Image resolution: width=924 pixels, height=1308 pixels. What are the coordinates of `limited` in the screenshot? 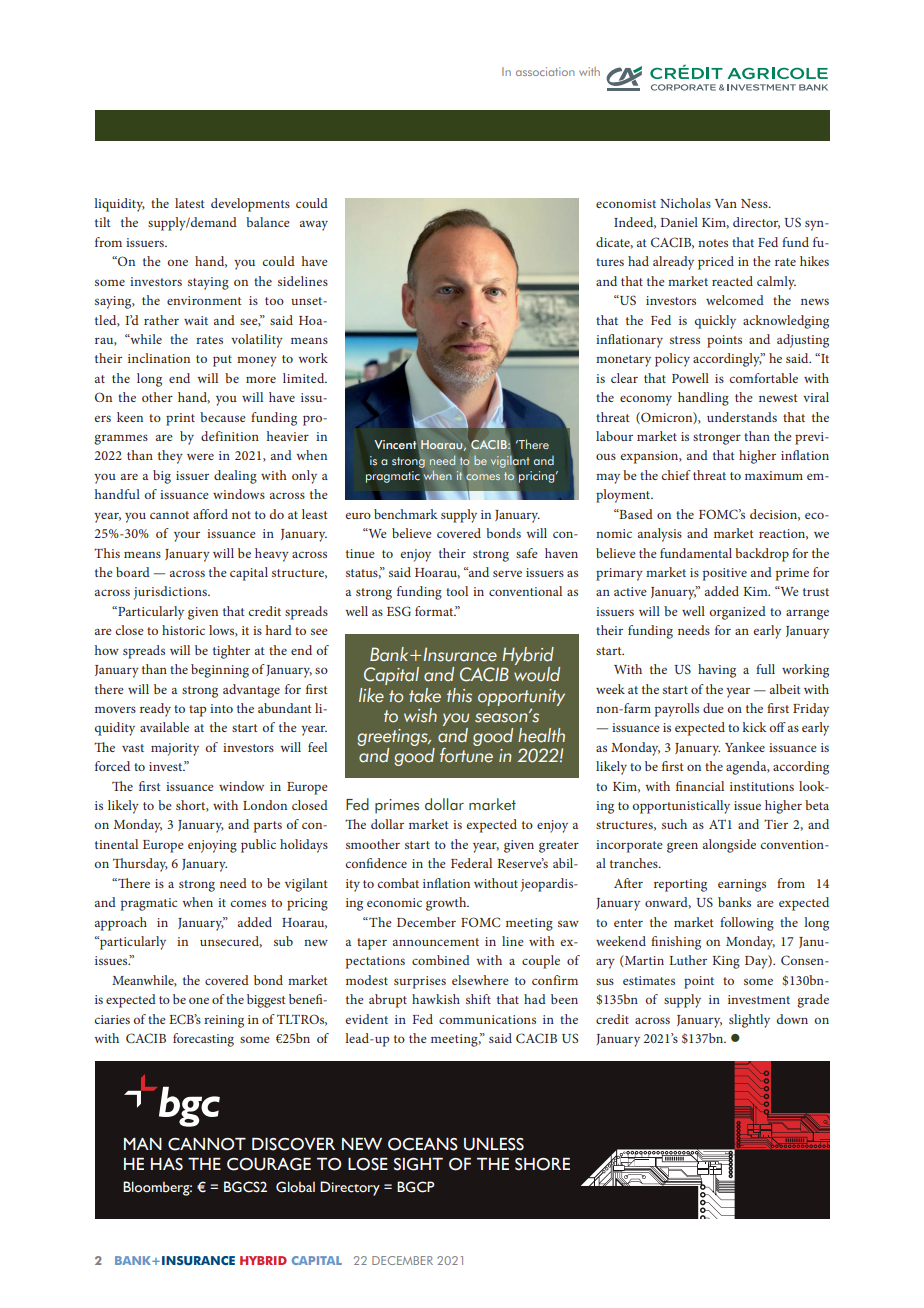 It's located at (305, 378).
